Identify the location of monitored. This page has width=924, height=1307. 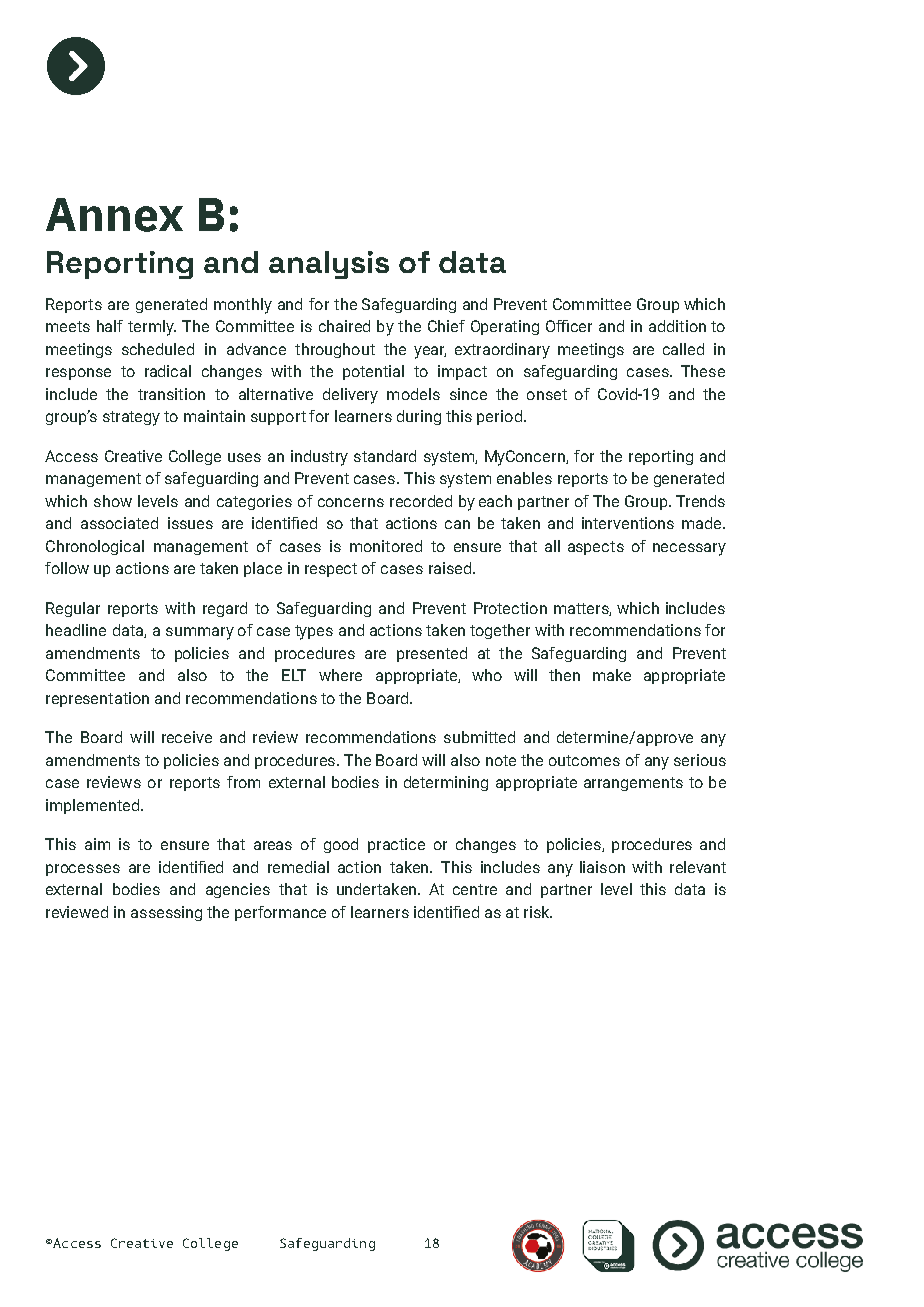
(386, 546).
